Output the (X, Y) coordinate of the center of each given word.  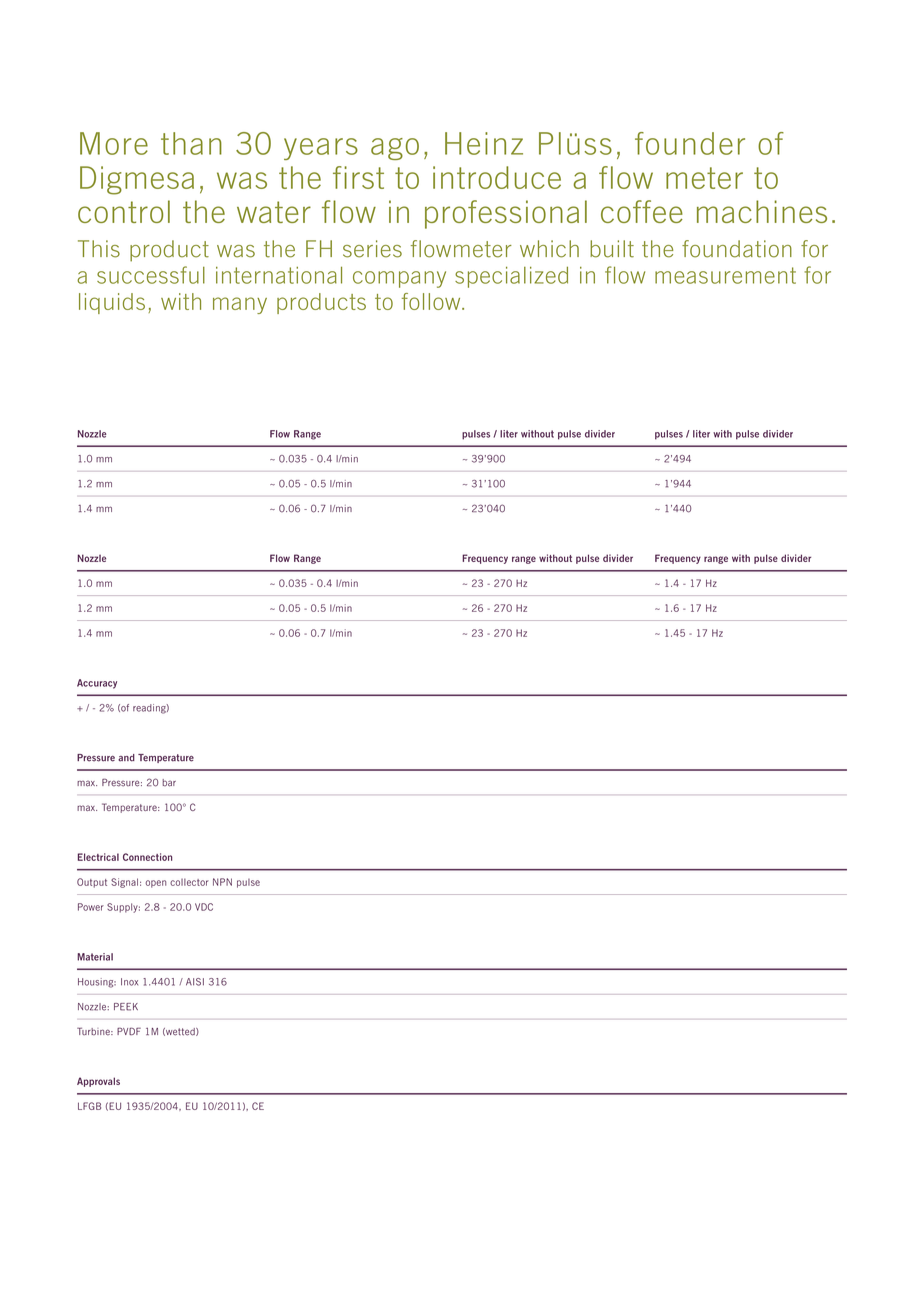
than (191, 143)
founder (690, 143)
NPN (222, 882)
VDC (204, 907)
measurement (725, 275)
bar (169, 783)
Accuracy (97, 684)
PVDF (129, 1031)
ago (395, 149)
